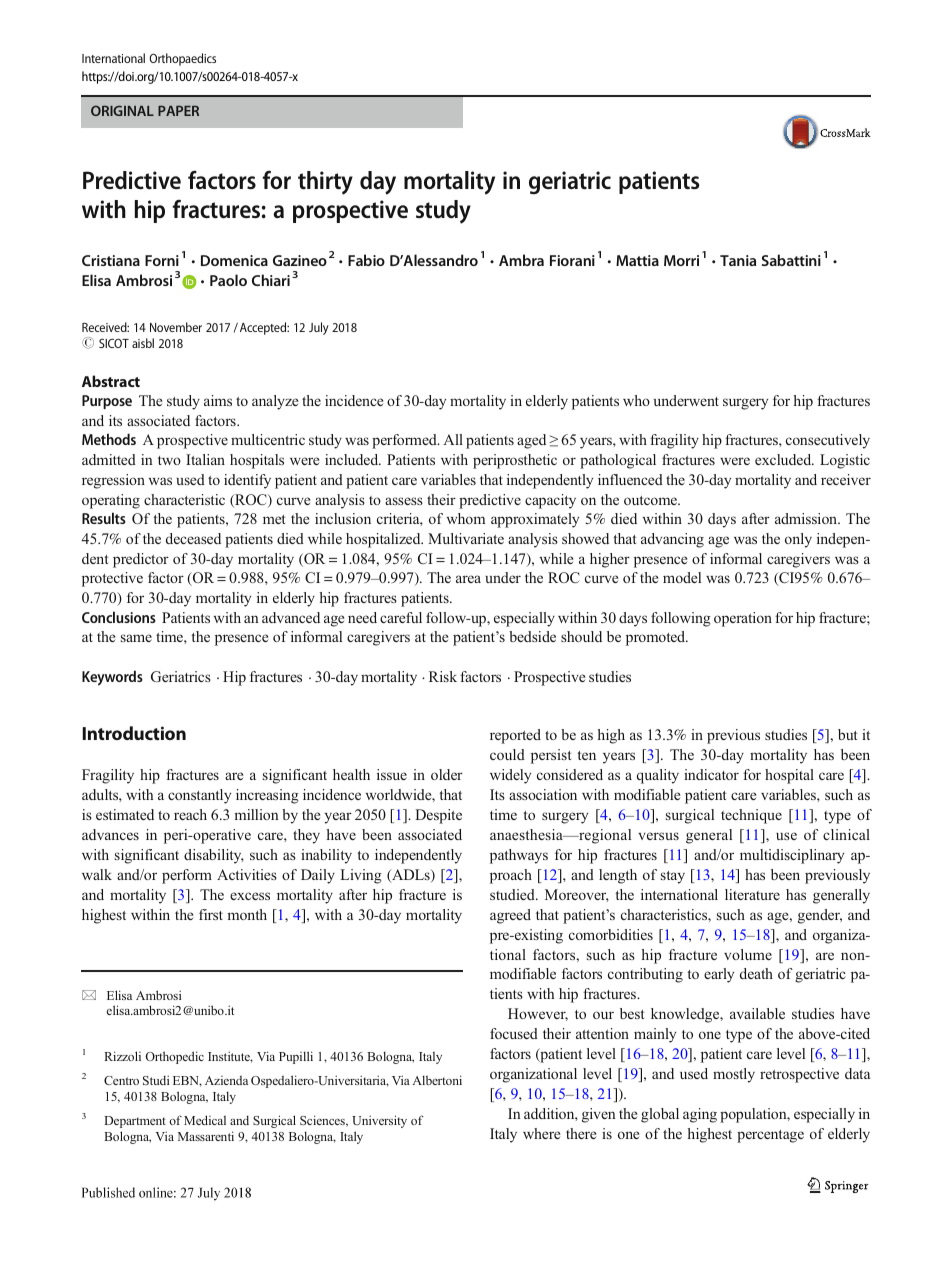 The width and height of the screenshot is (952, 1265). What do you see at coordinates (541, 1133) in the screenshot?
I see `where` at bounding box center [541, 1133].
